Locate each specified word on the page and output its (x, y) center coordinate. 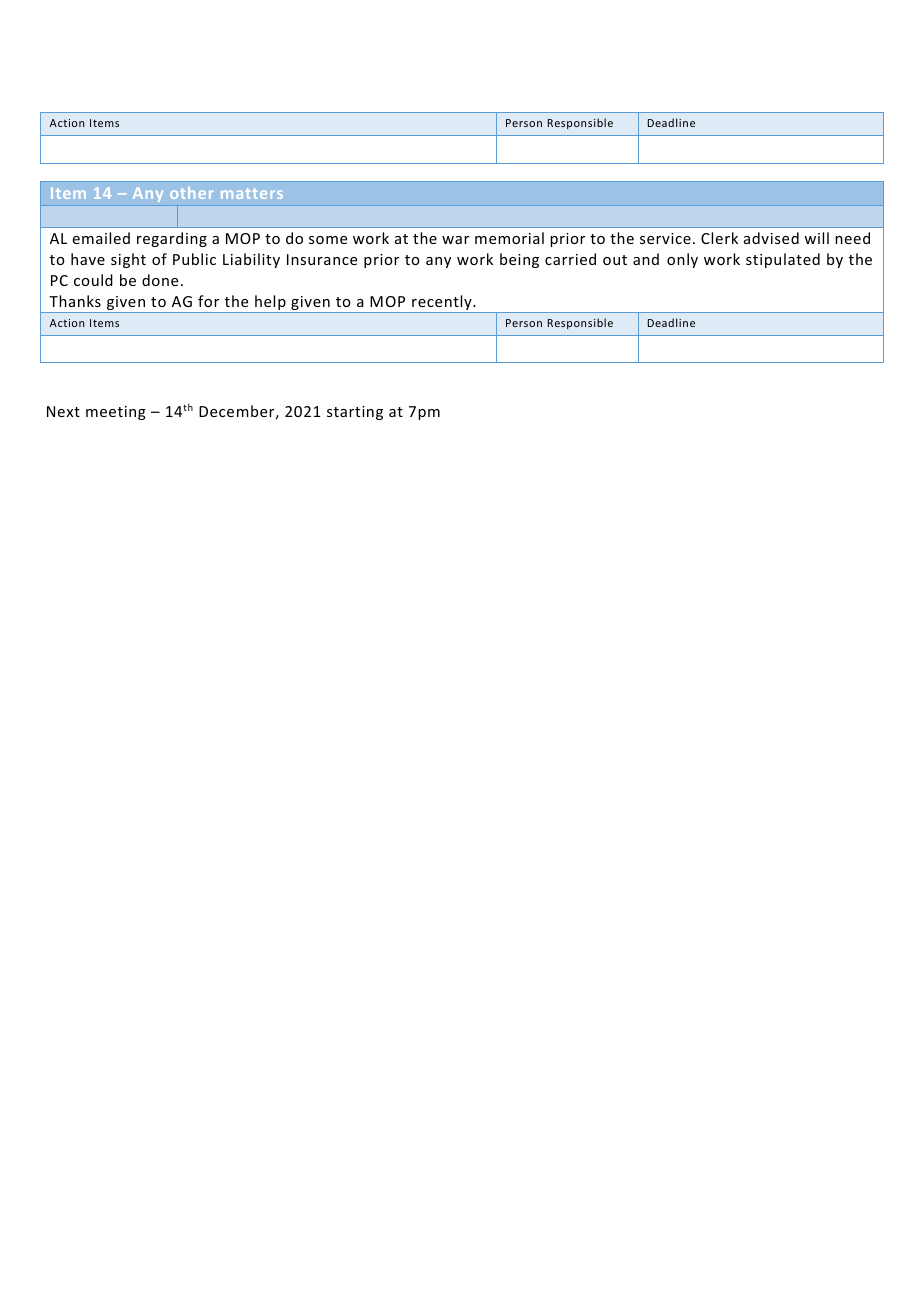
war (455, 240)
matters (252, 193)
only (682, 260)
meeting (116, 413)
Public (194, 259)
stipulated (783, 260)
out (615, 260)
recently (442, 304)
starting (355, 413)
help (270, 304)
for (208, 301)
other (192, 193)
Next (63, 411)
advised (771, 238)
